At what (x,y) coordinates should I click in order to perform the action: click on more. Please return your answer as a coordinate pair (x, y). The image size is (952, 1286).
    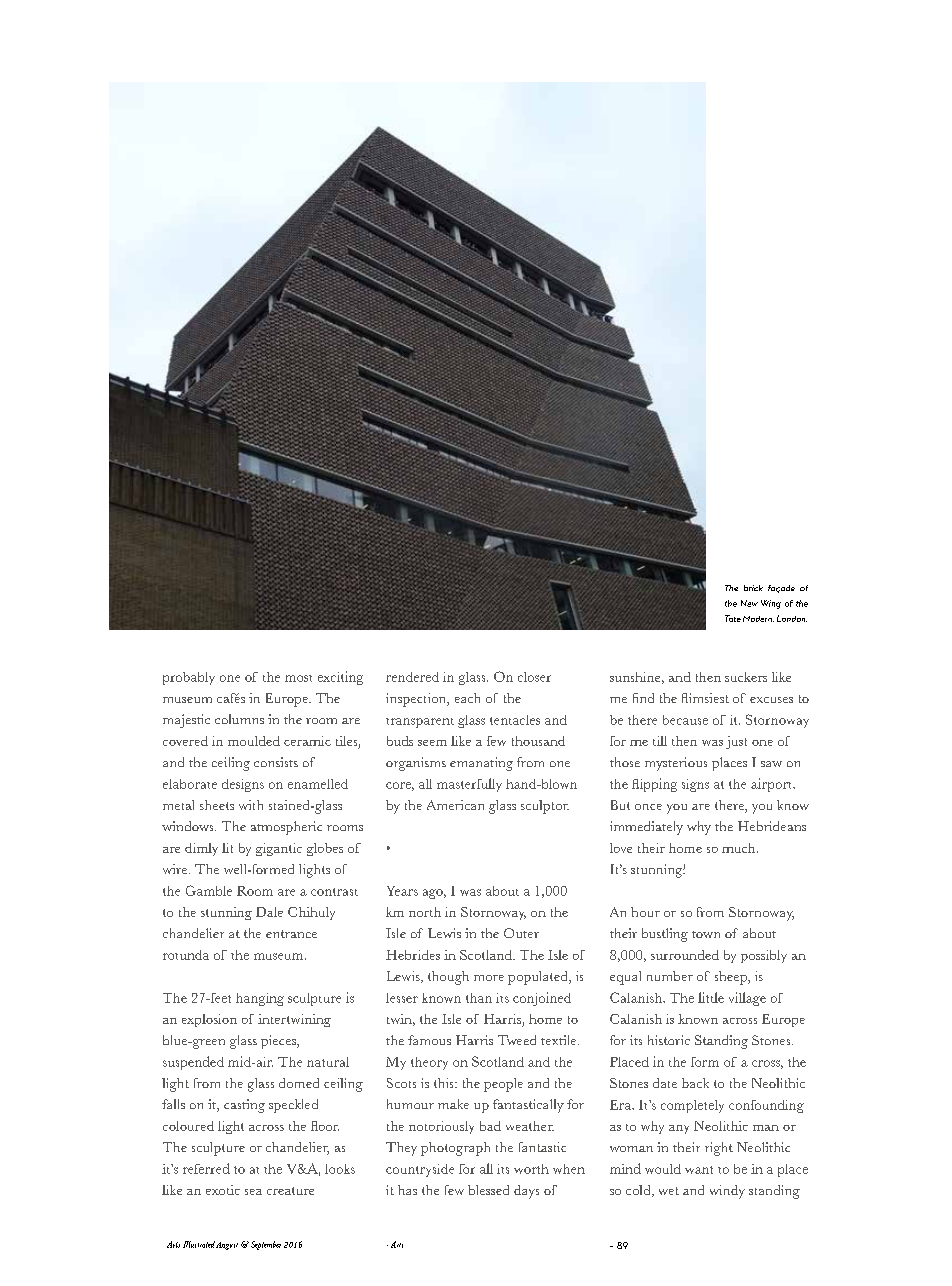
    Looking at the image, I should click on (489, 978).
